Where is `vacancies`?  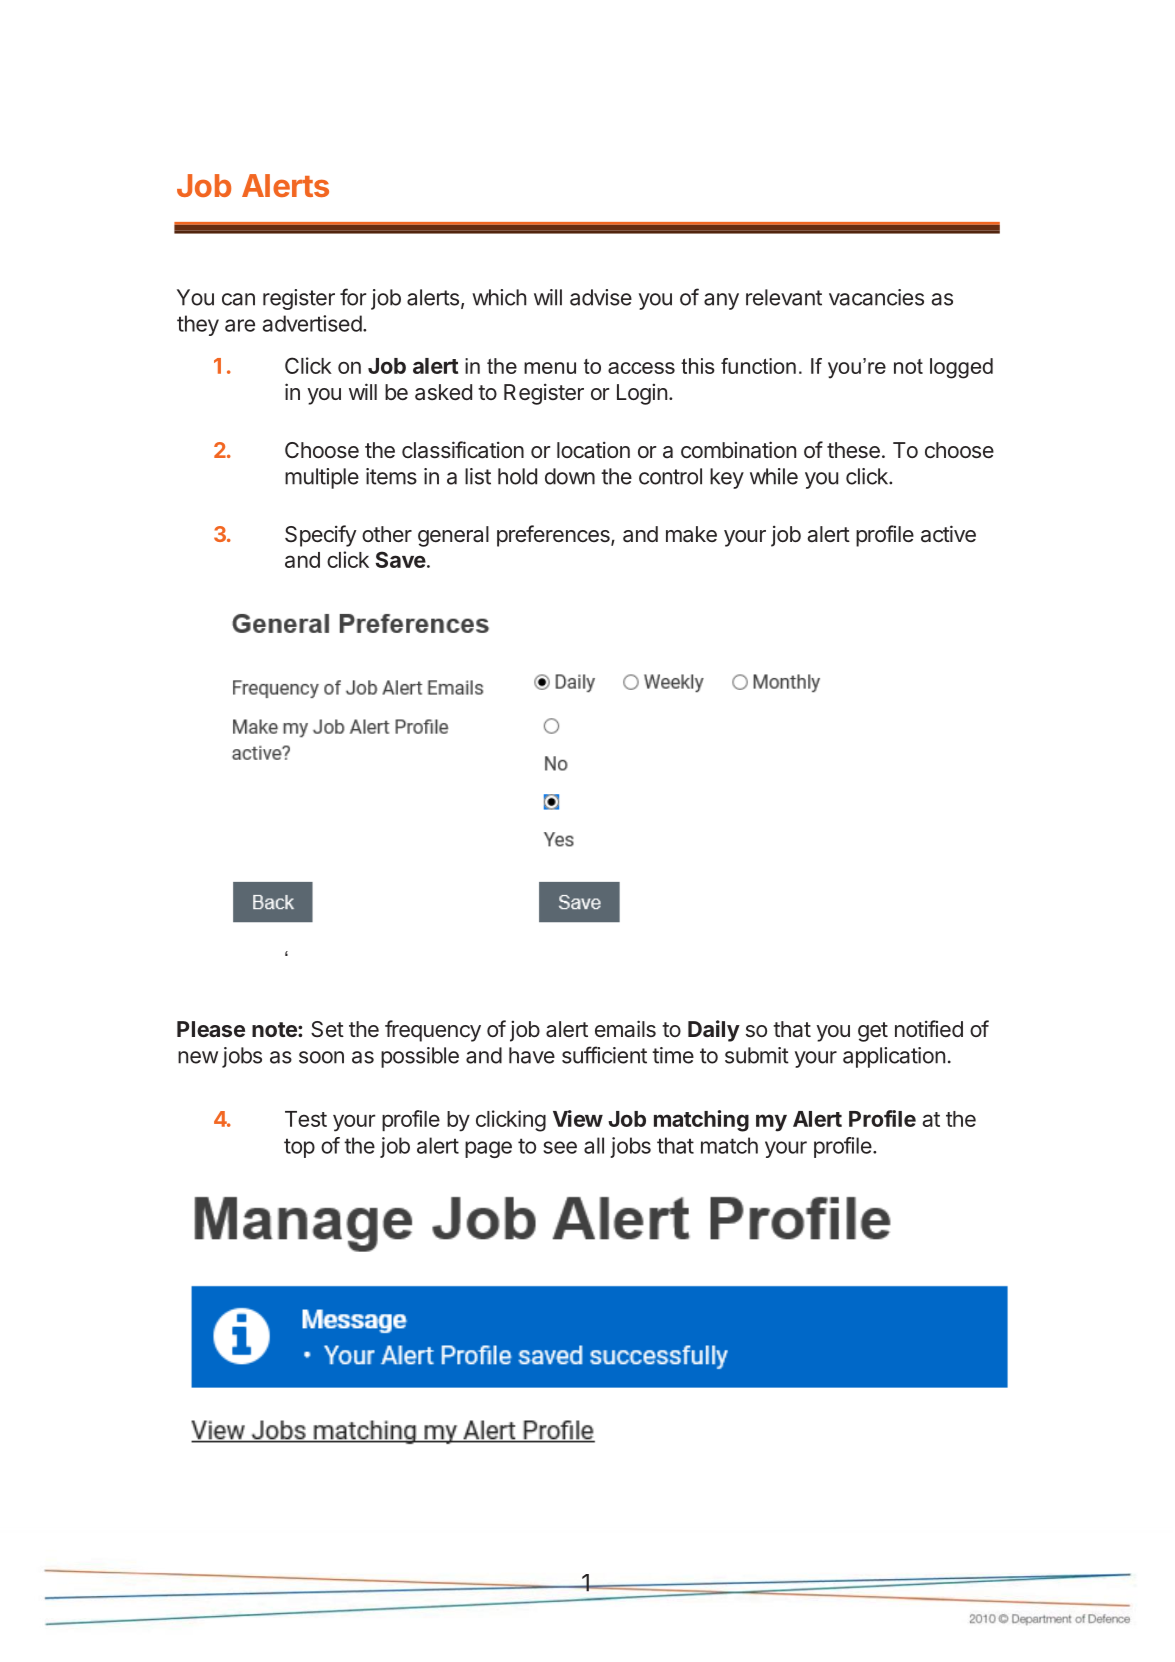
vacancies is located at coordinates (876, 297).
